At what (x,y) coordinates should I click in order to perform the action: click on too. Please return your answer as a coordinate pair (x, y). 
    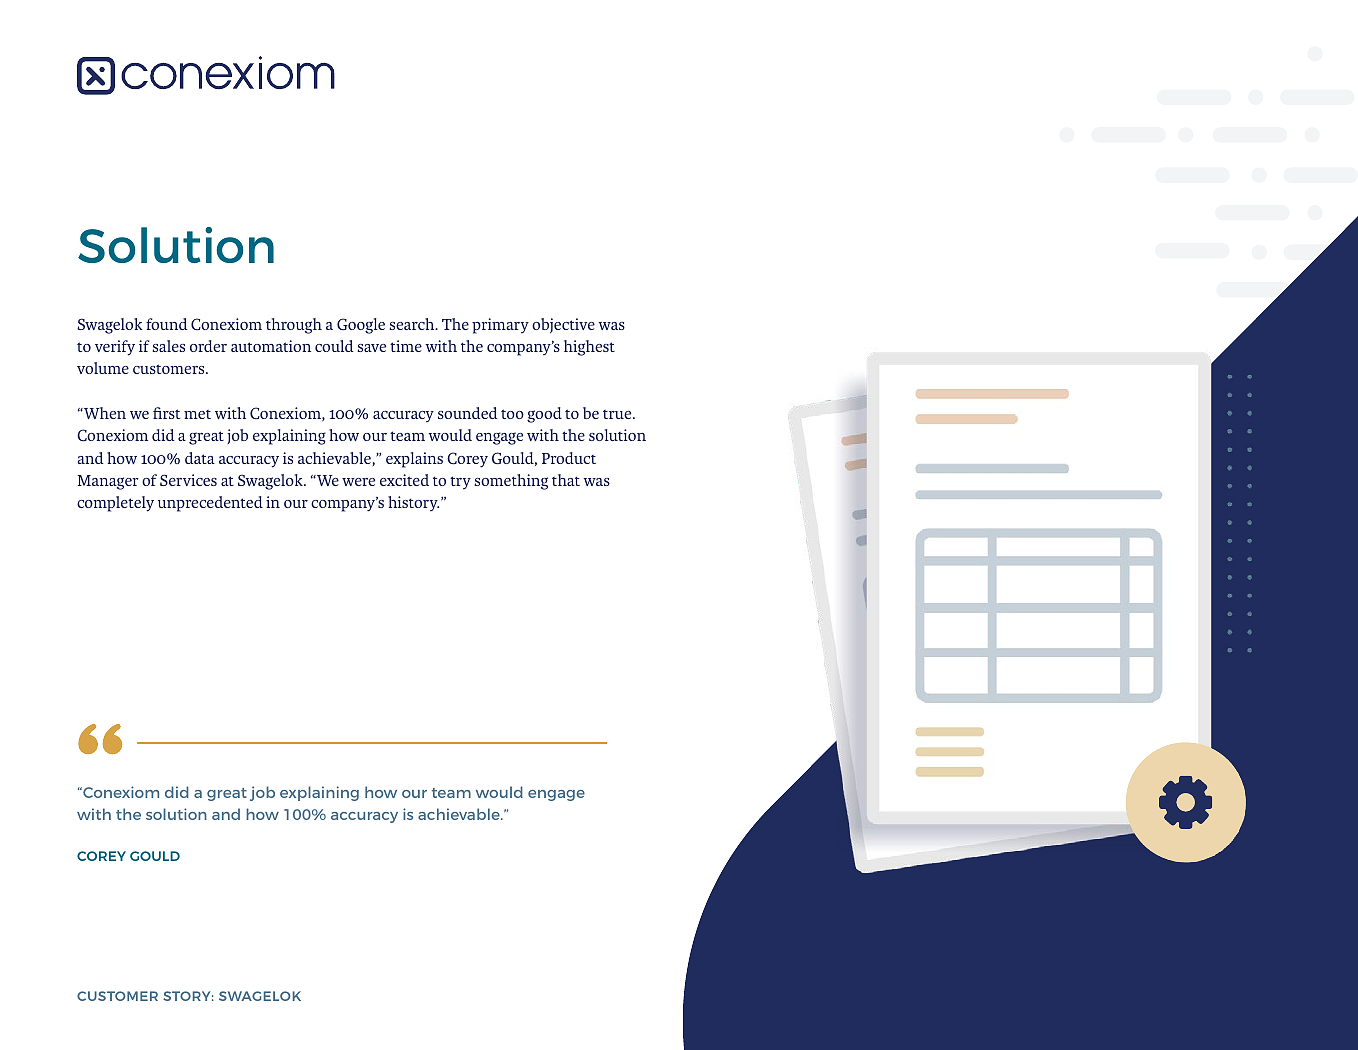
    Looking at the image, I should click on (512, 414).
